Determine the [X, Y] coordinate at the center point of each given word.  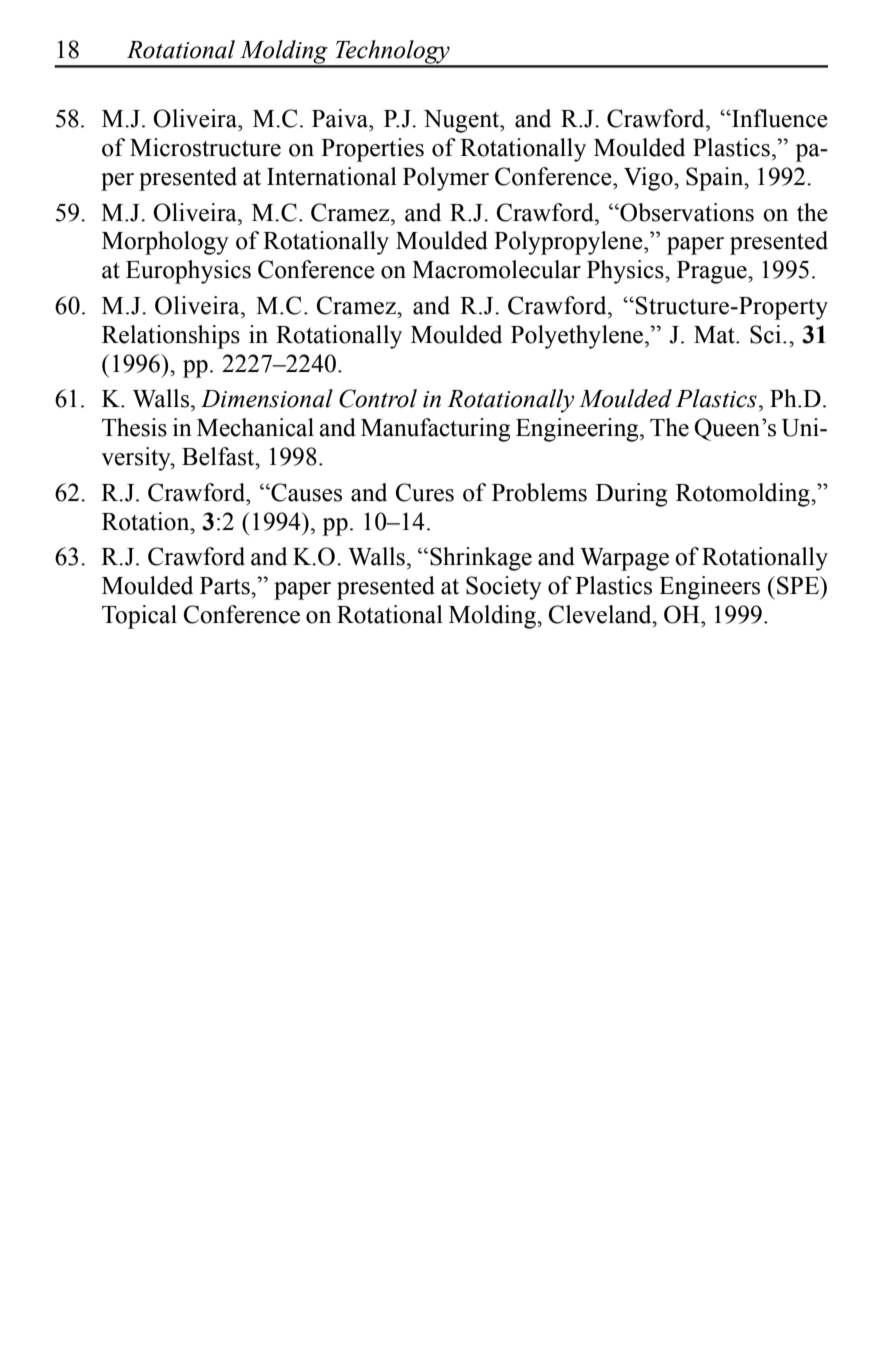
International [332, 176]
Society [504, 588]
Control [378, 398]
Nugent [463, 121]
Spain [716, 179]
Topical [139, 617]
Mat [715, 335]
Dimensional [267, 398]
